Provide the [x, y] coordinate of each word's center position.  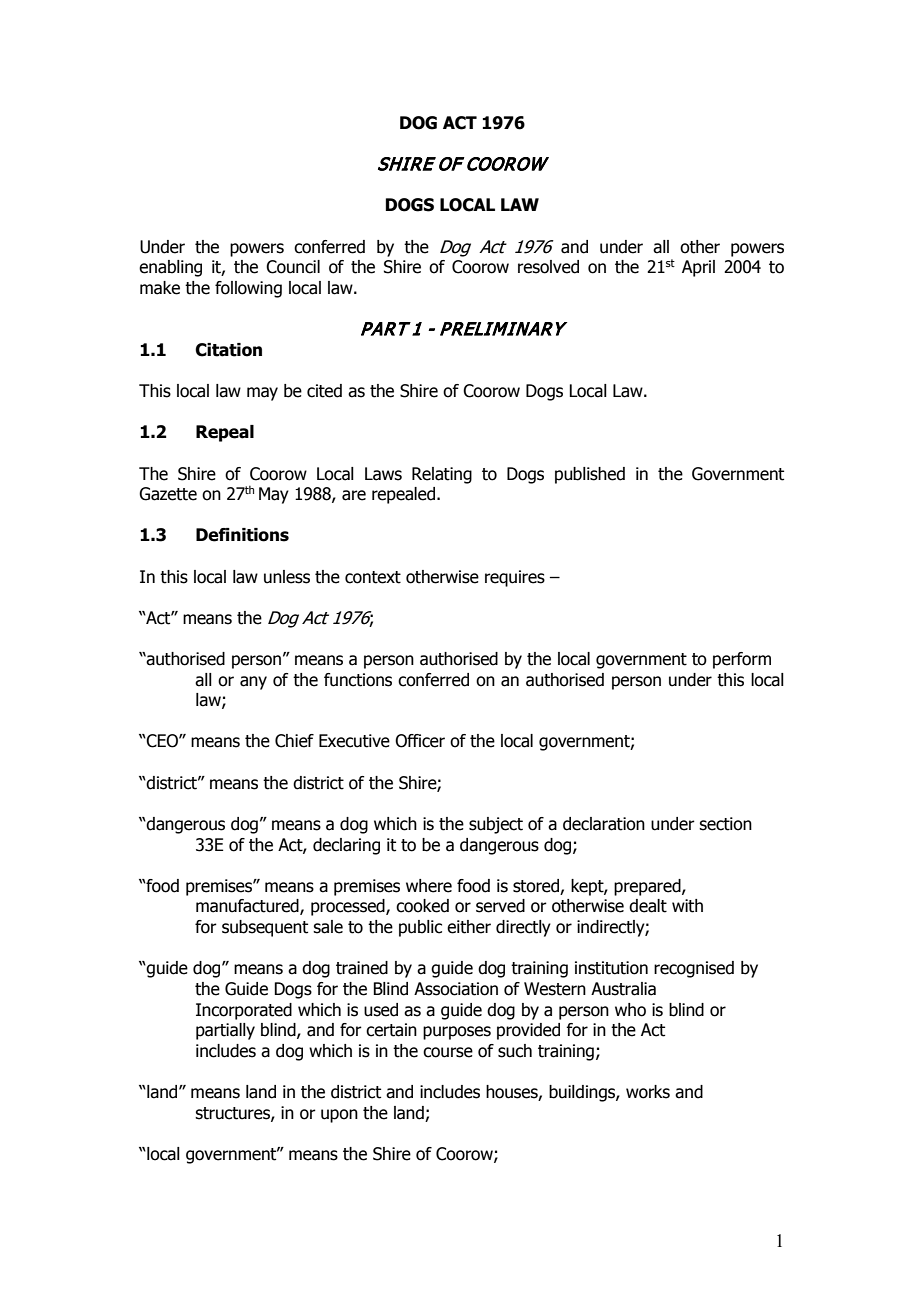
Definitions [242, 535]
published [590, 475]
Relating [442, 475]
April [698, 268]
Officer [420, 741]
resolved [548, 267]
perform [742, 660]
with [687, 906]
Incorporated [244, 1011]
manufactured [248, 907]
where [429, 886]
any [253, 683]
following [248, 289]
